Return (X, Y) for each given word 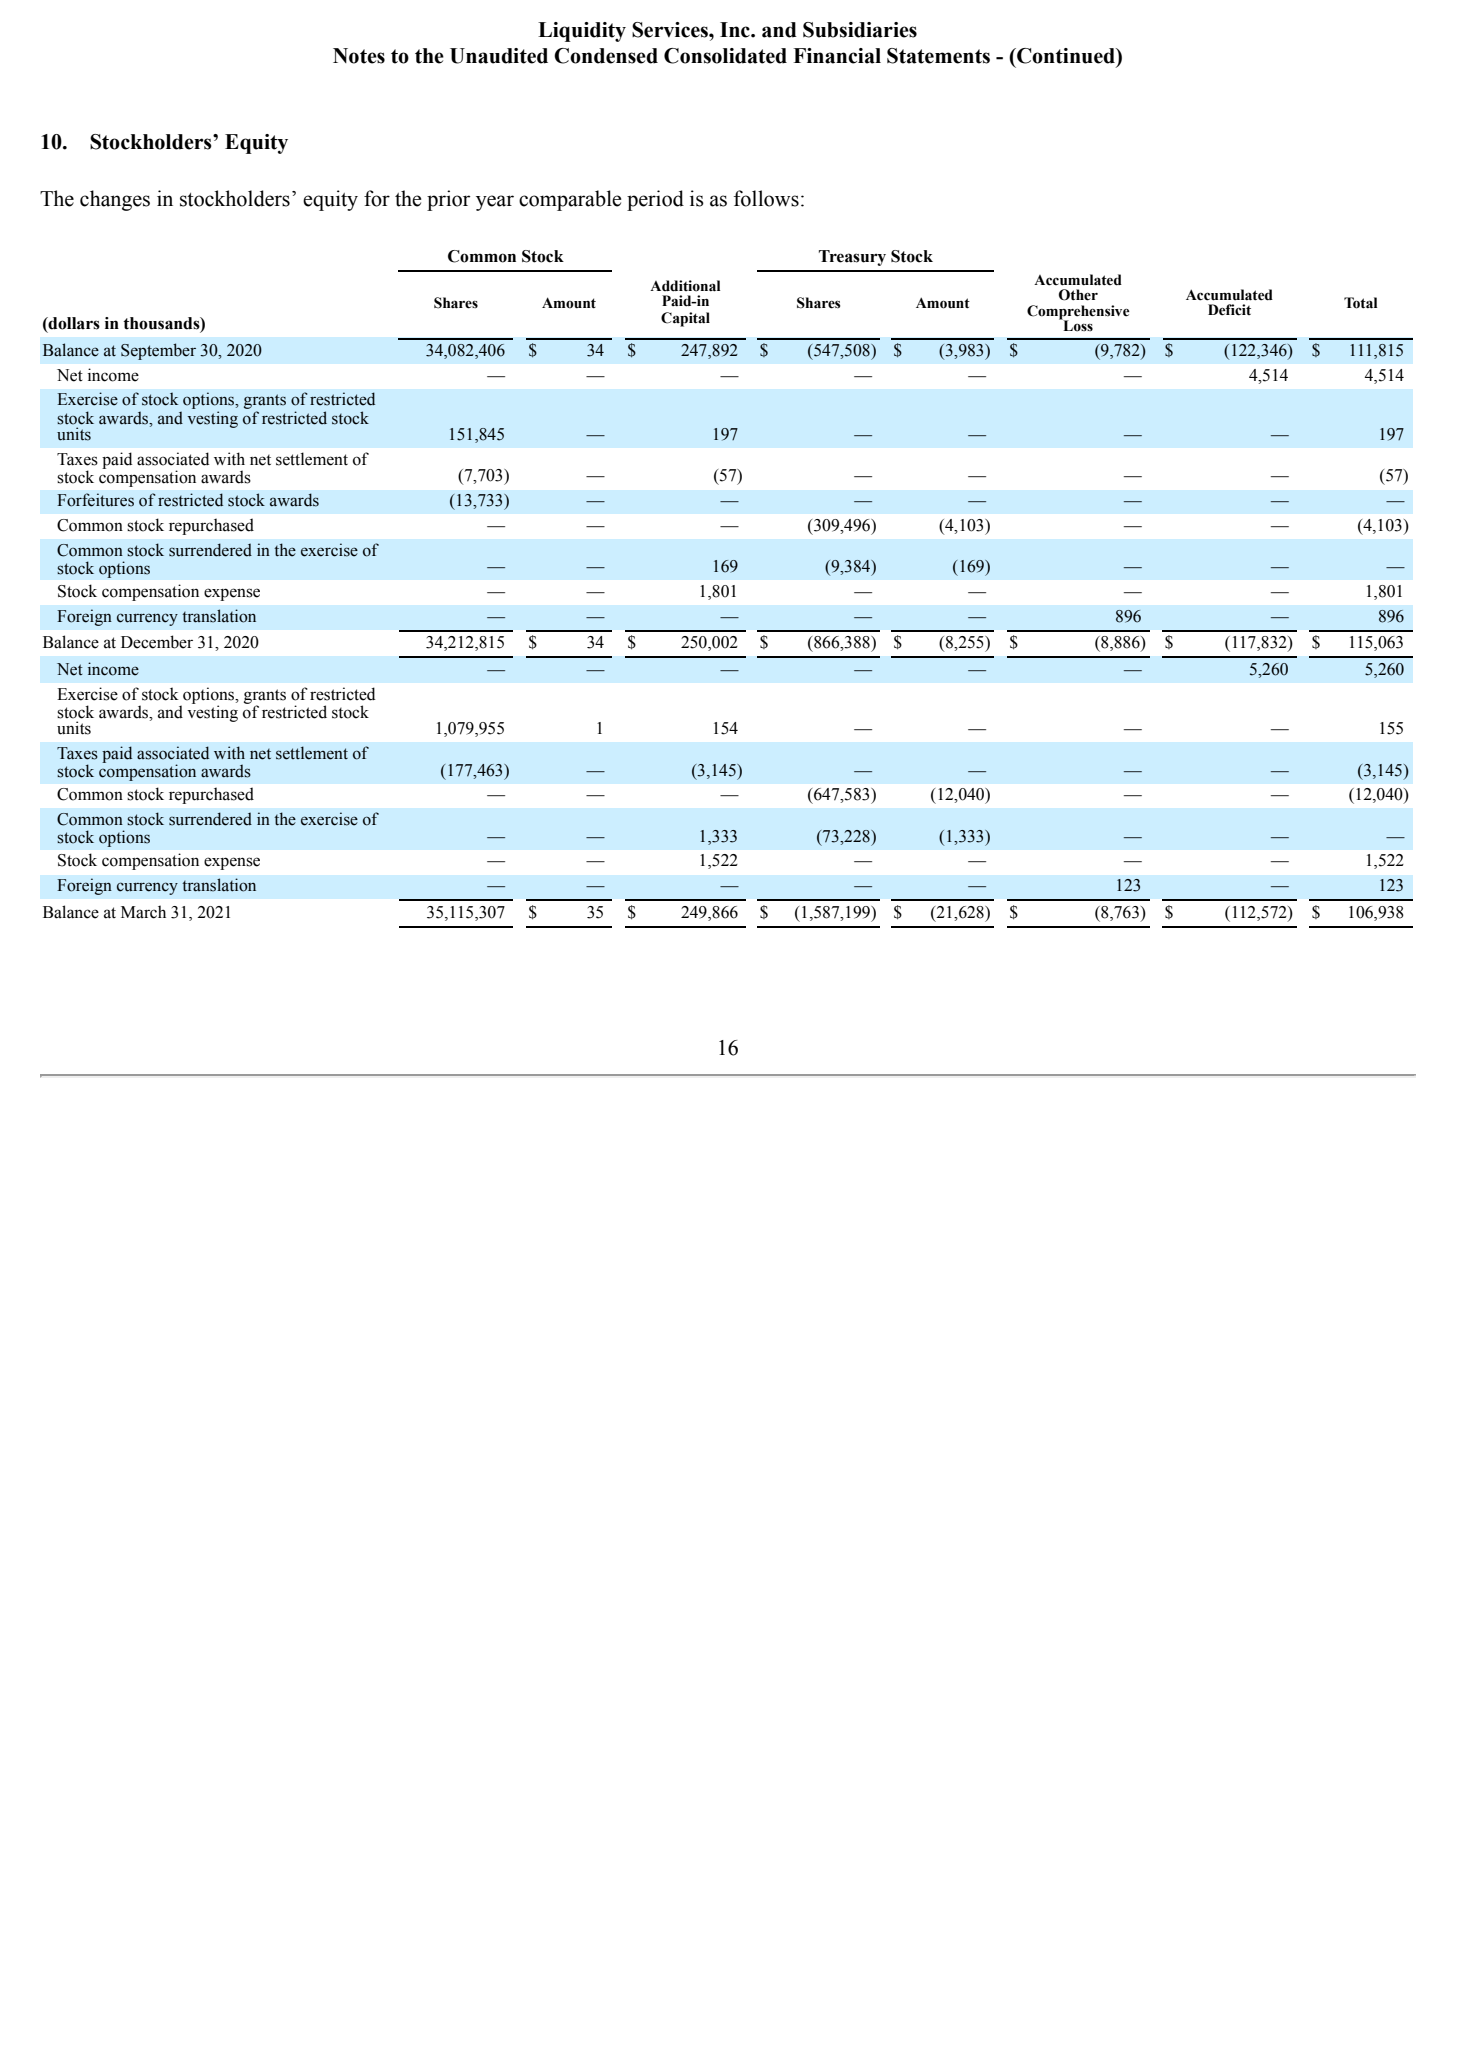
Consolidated (725, 56)
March (143, 912)
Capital (685, 319)
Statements (938, 56)
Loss (1077, 325)
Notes (359, 56)
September (158, 351)
